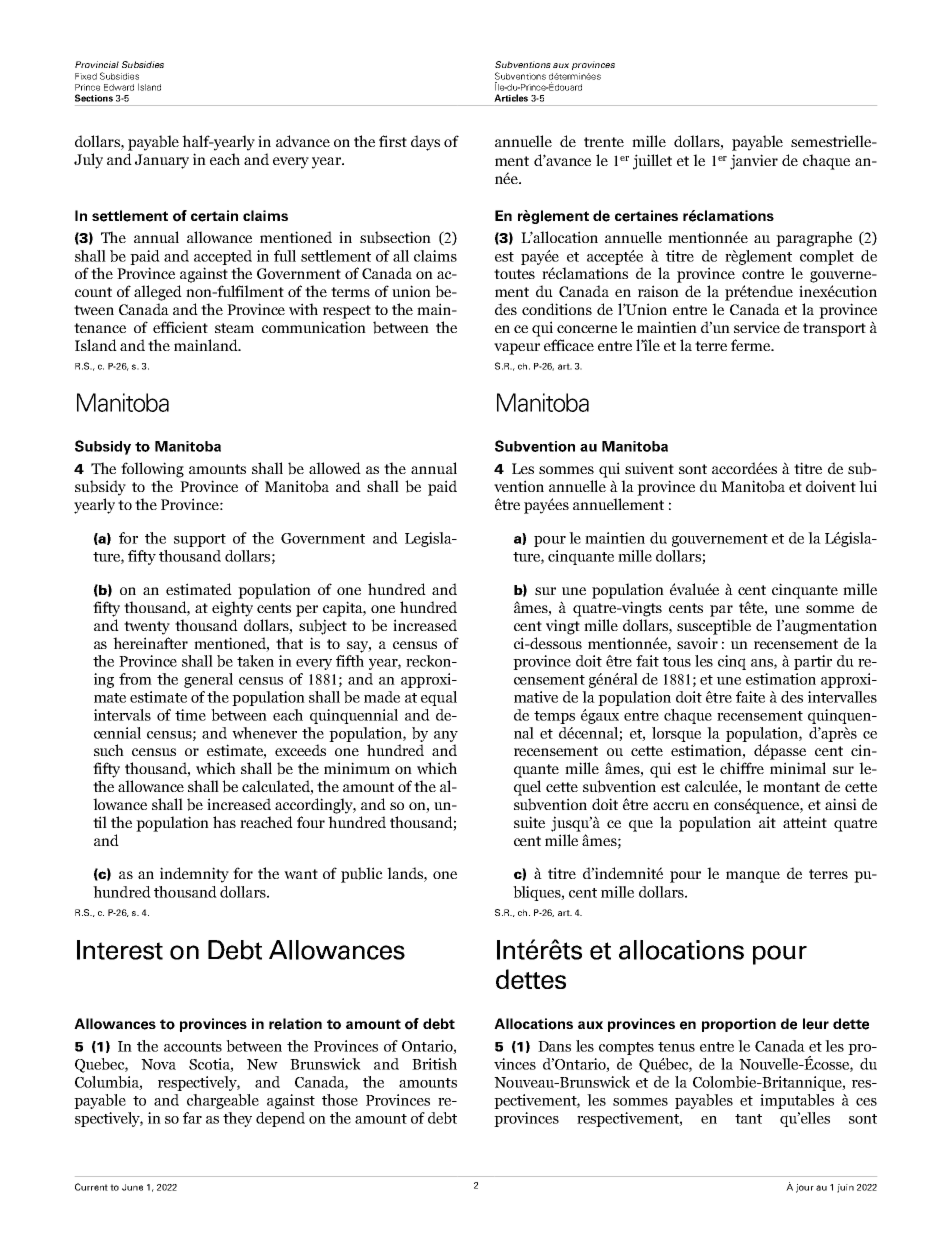  Describe the element at coordinates (529, 822) in the document. I see `suite` at that location.
